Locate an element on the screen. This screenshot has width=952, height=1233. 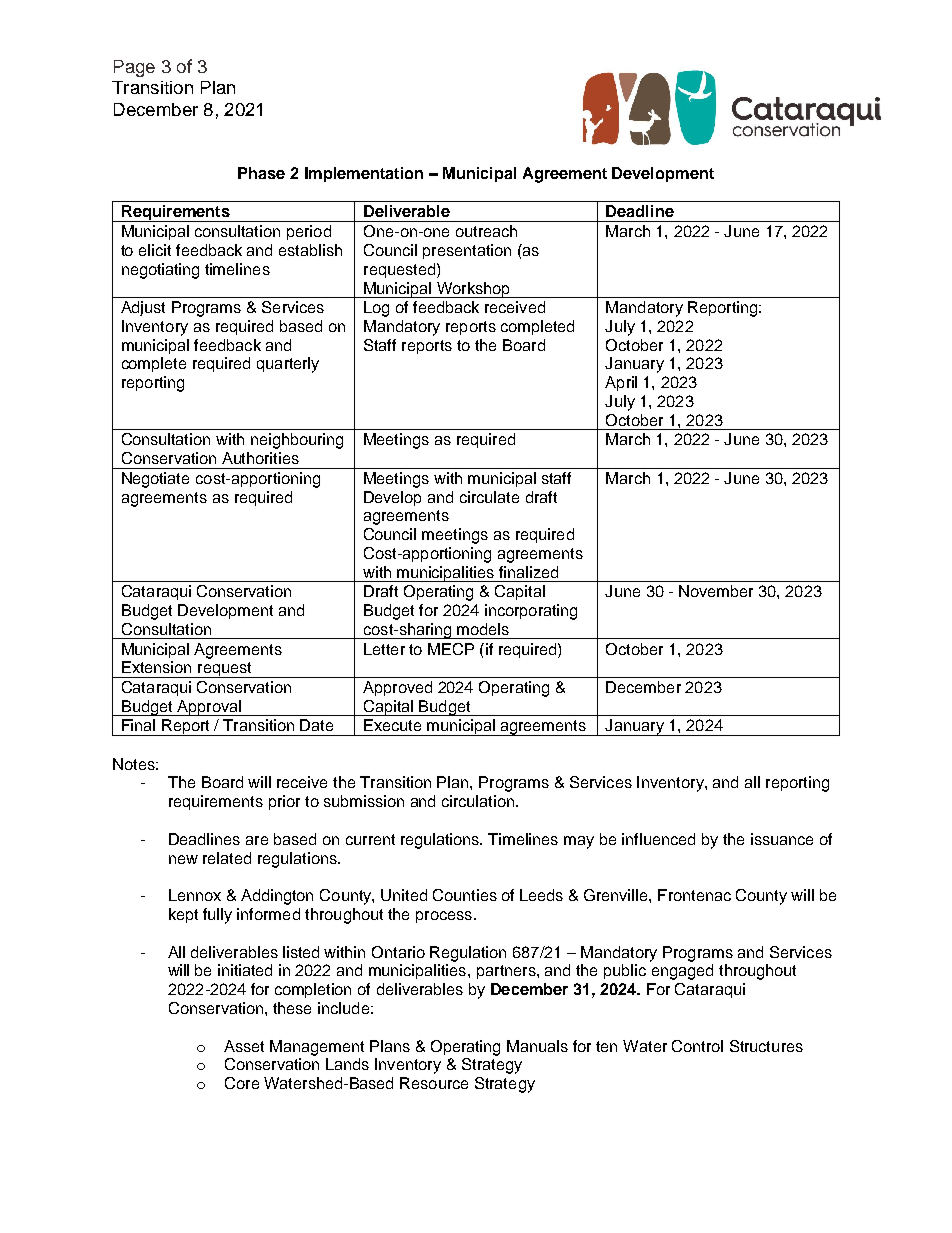
November is located at coordinates (716, 591).
